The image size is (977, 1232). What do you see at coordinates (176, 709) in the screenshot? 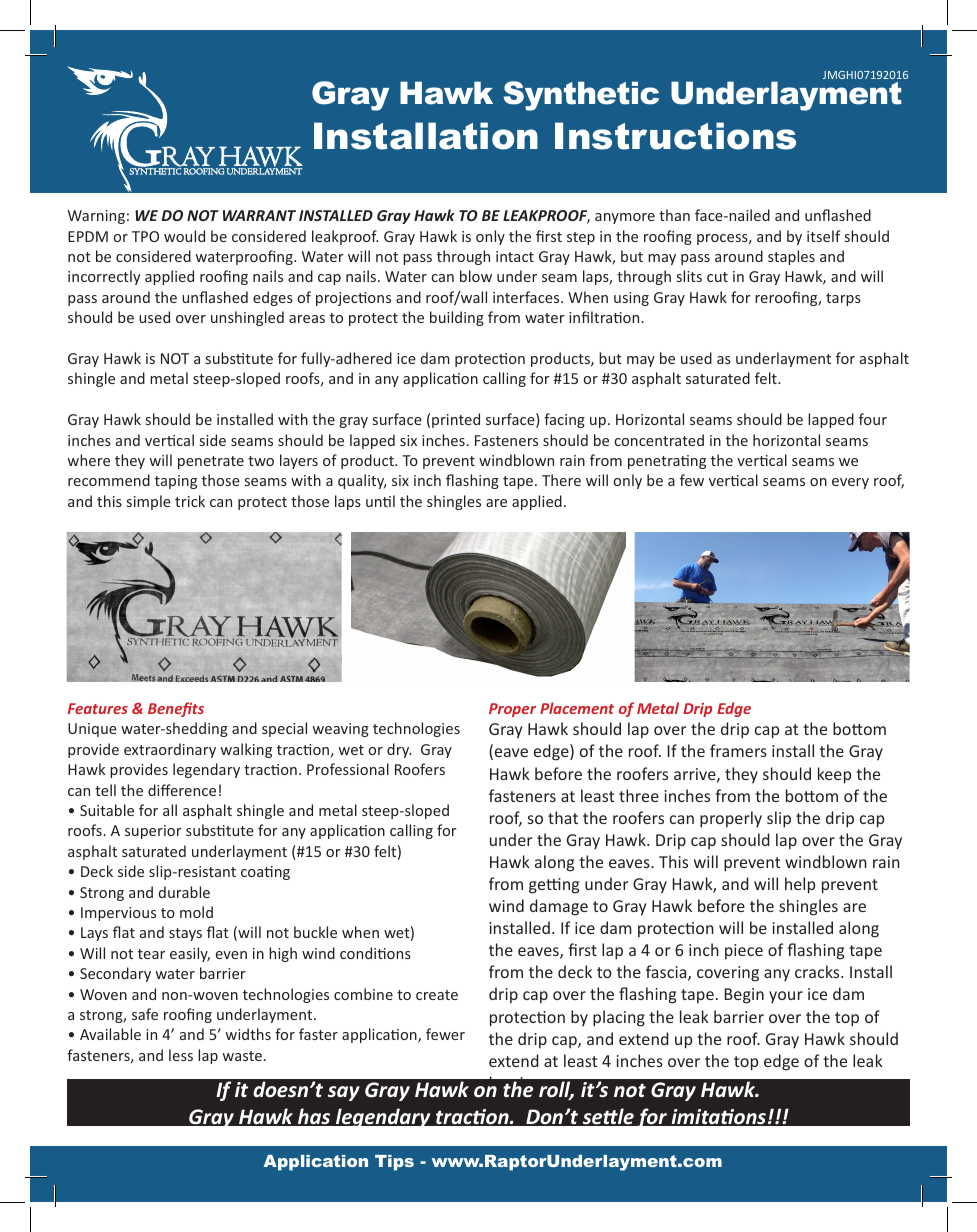
I see `Benefits` at bounding box center [176, 709].
